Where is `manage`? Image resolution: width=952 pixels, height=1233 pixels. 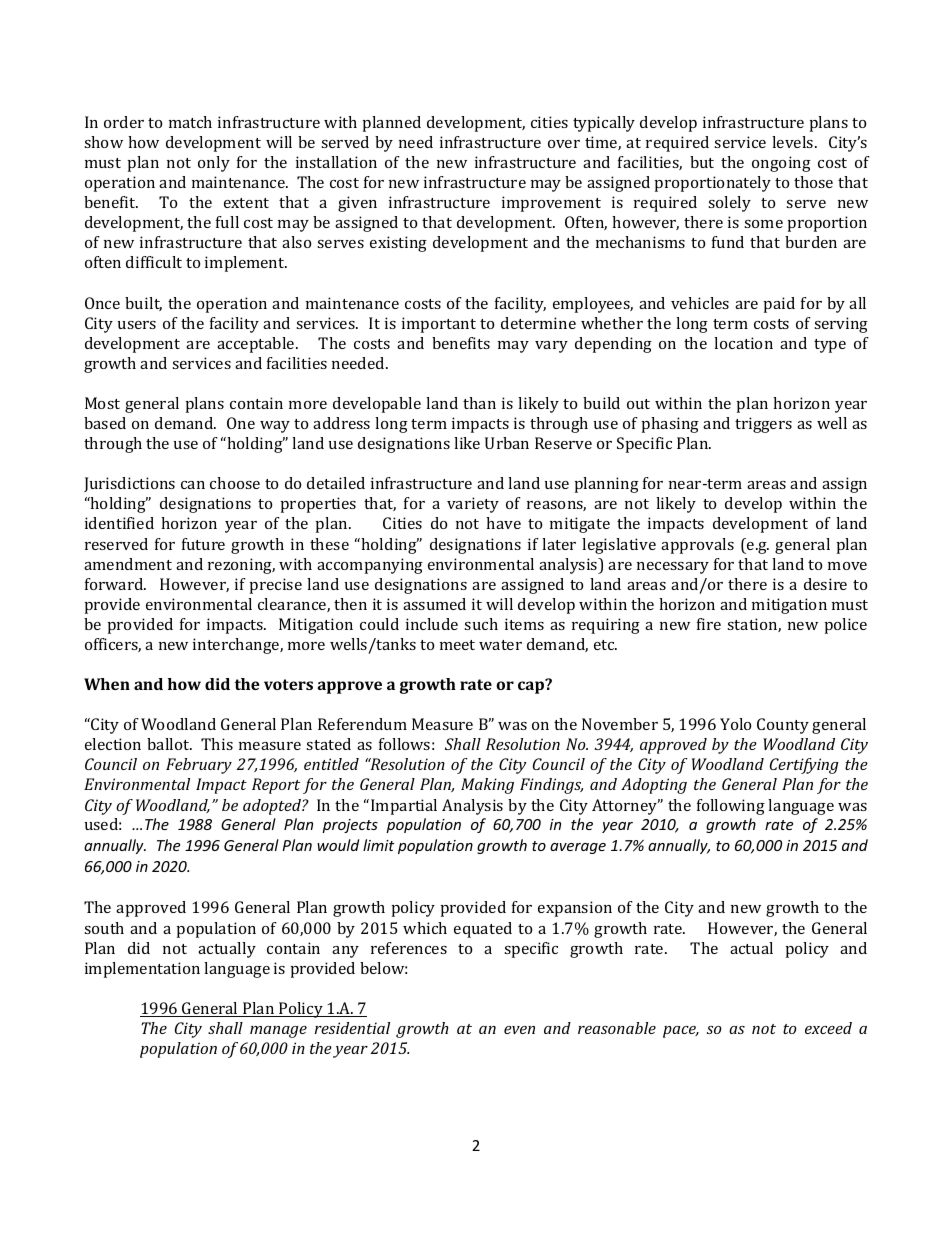
manage is located at coordinates (278, 1032).
